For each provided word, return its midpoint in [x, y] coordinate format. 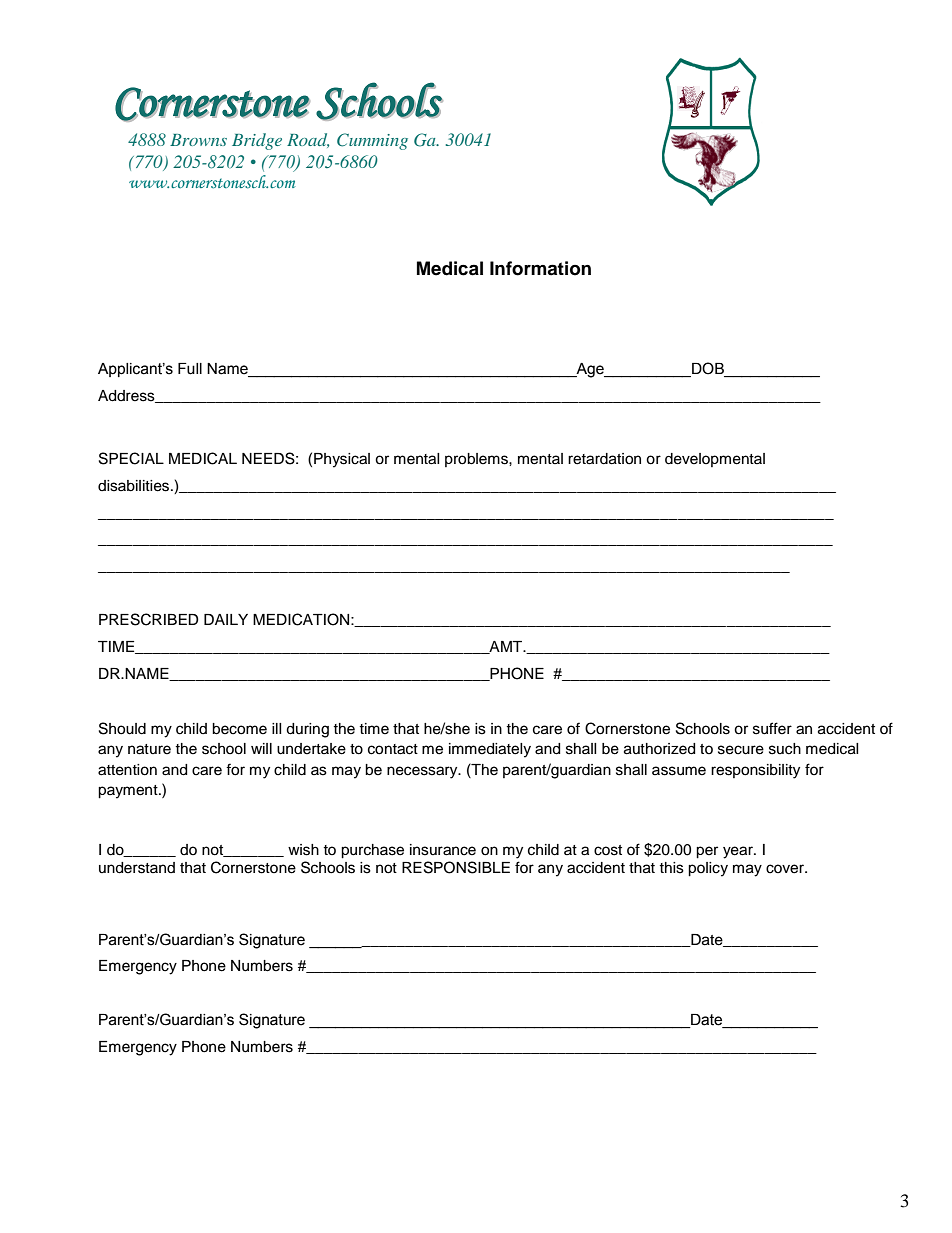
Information [540, 268]
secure [741, 750]
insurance [443, 850]
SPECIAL [131, 458]
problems [477, 460]
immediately [490, 750]
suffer [772, 728]
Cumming [372, 141]
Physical [342, 460]
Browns [198, 140]
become [239, 729]
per [707, 852]
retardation [604, 459]
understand [137, 868]
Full [190, 369]
